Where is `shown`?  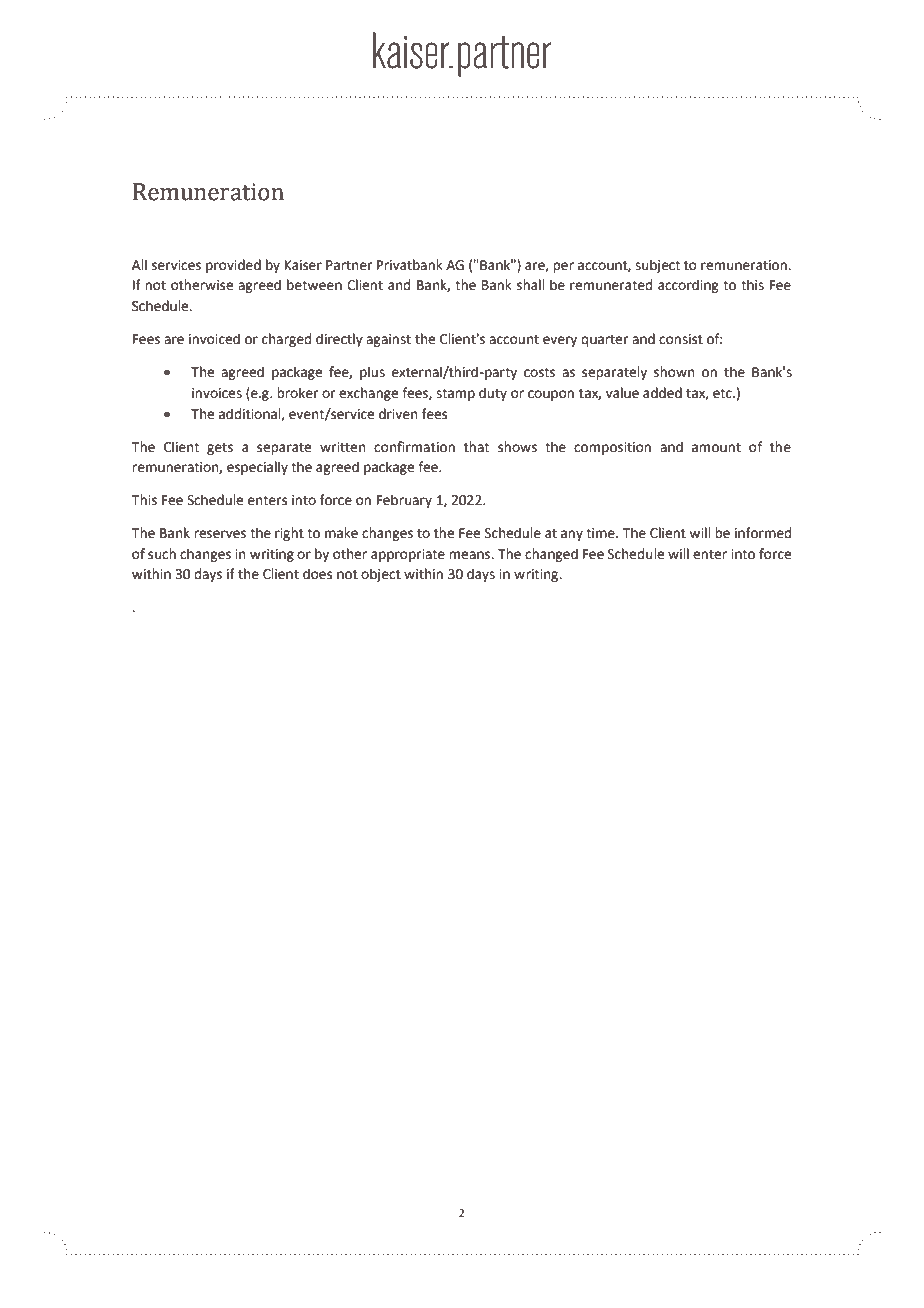
shown is located at coordinates (674, 372).
